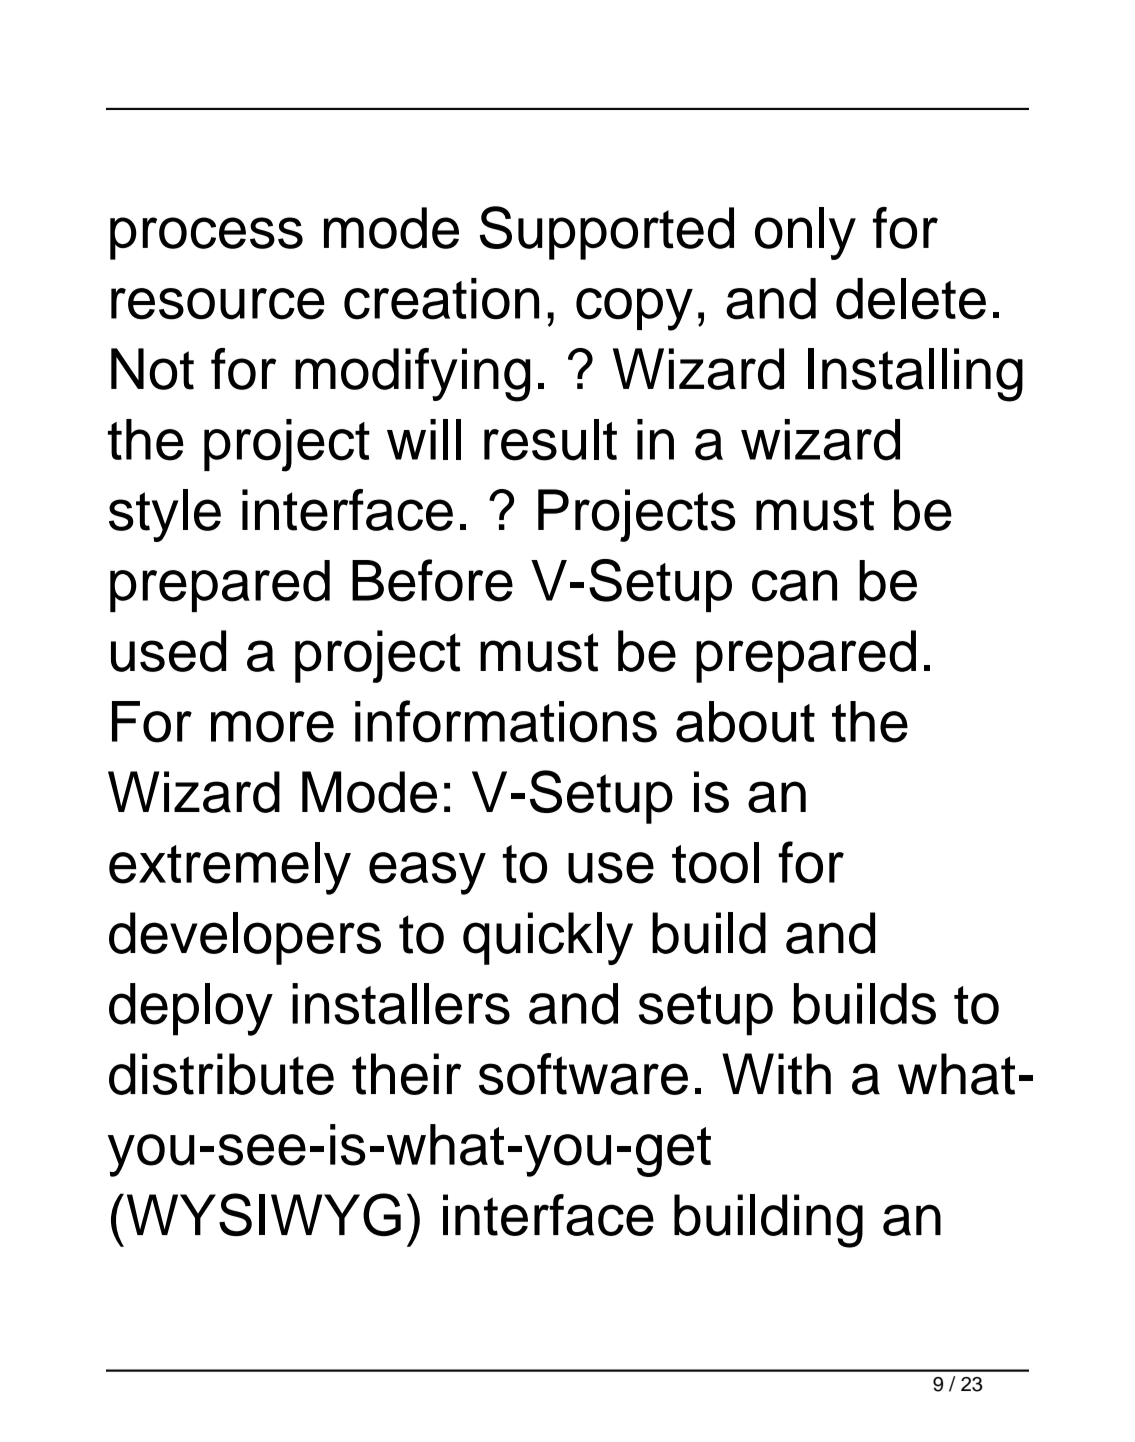 The width and height of the screenshot is (1135, 1442). I want to click on process, so click(206, 238).
